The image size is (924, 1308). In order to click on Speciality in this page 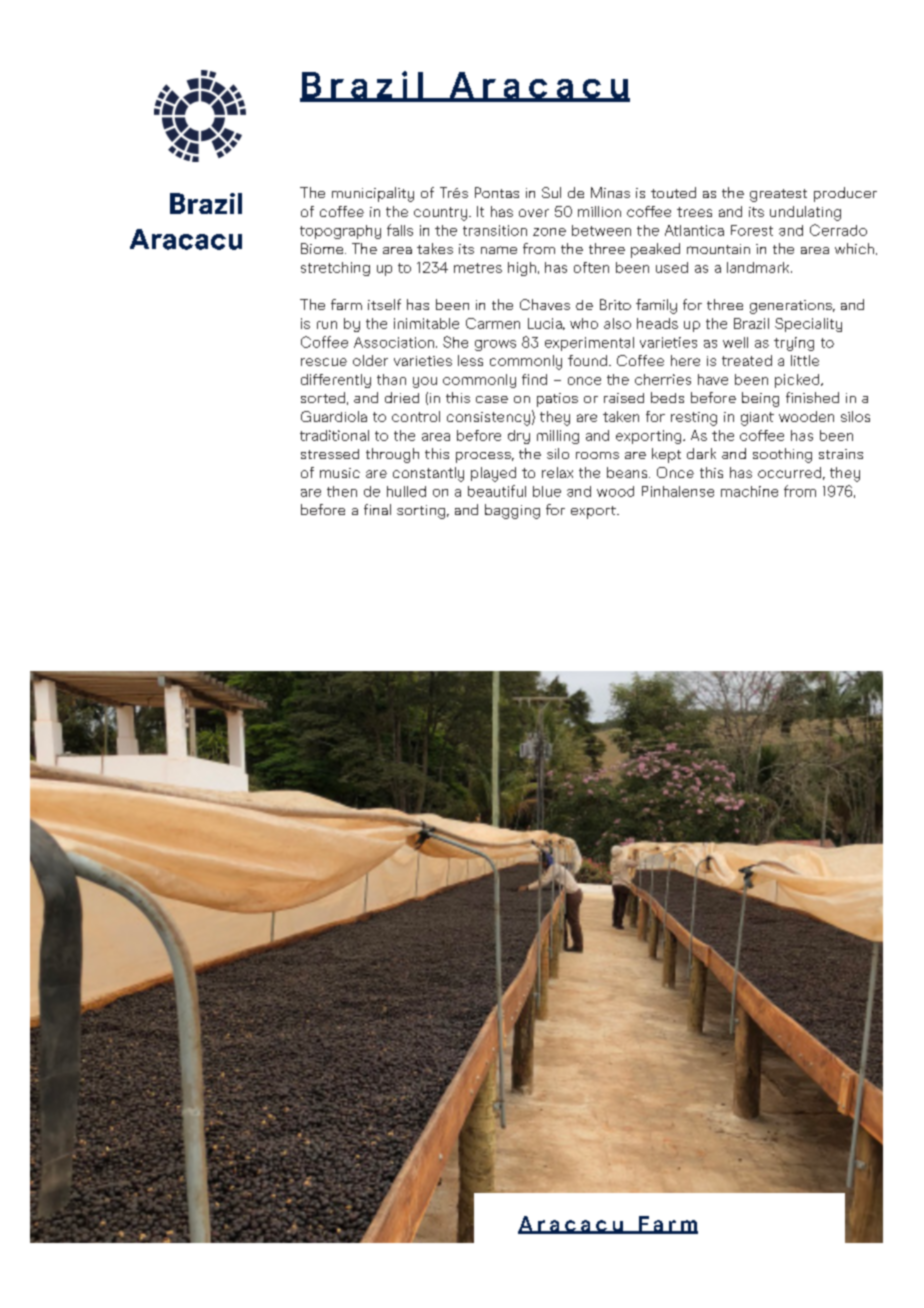, I will do `click(808, 325)`.
